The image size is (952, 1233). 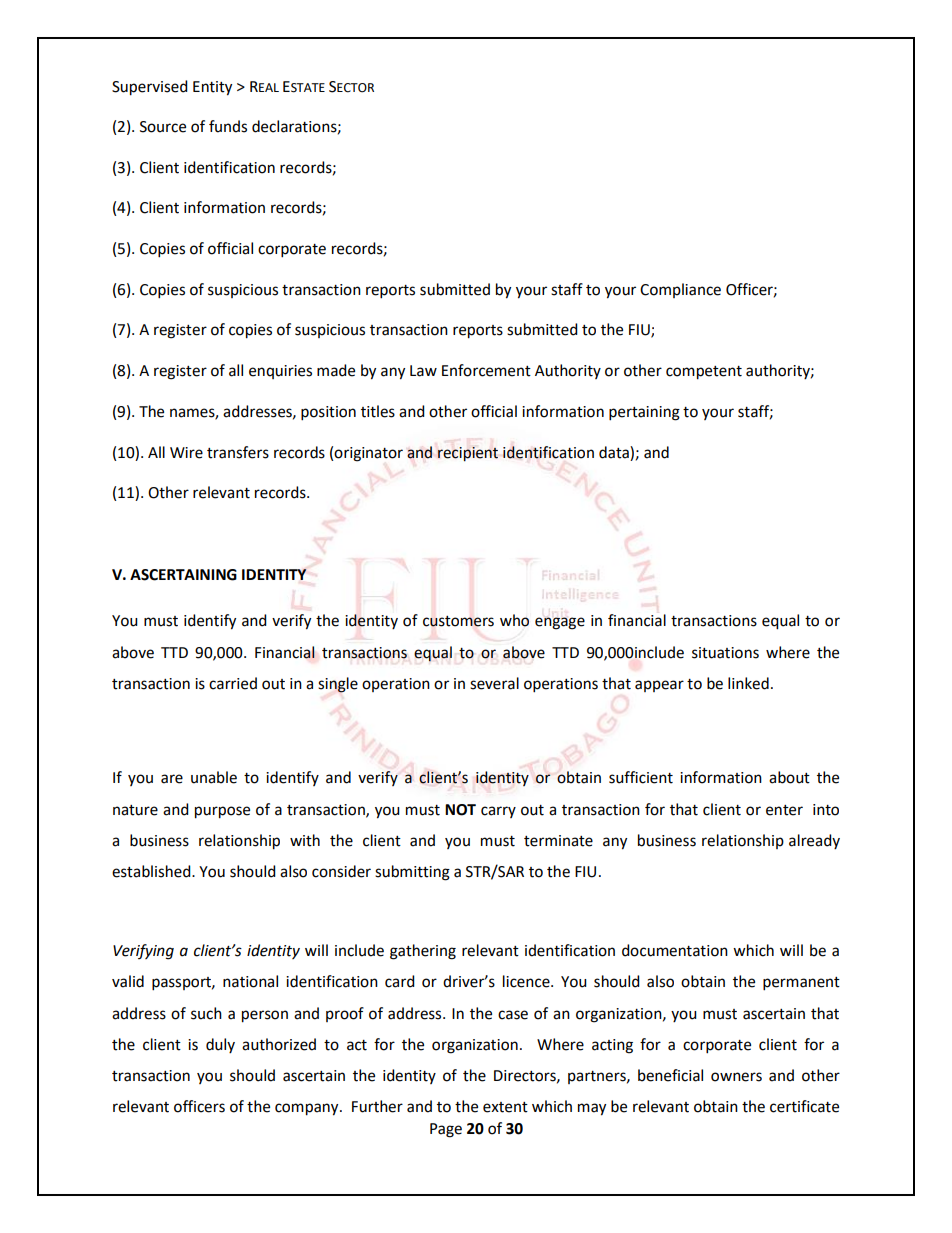 I want to click on extent, so click(x=505, y=1107).
